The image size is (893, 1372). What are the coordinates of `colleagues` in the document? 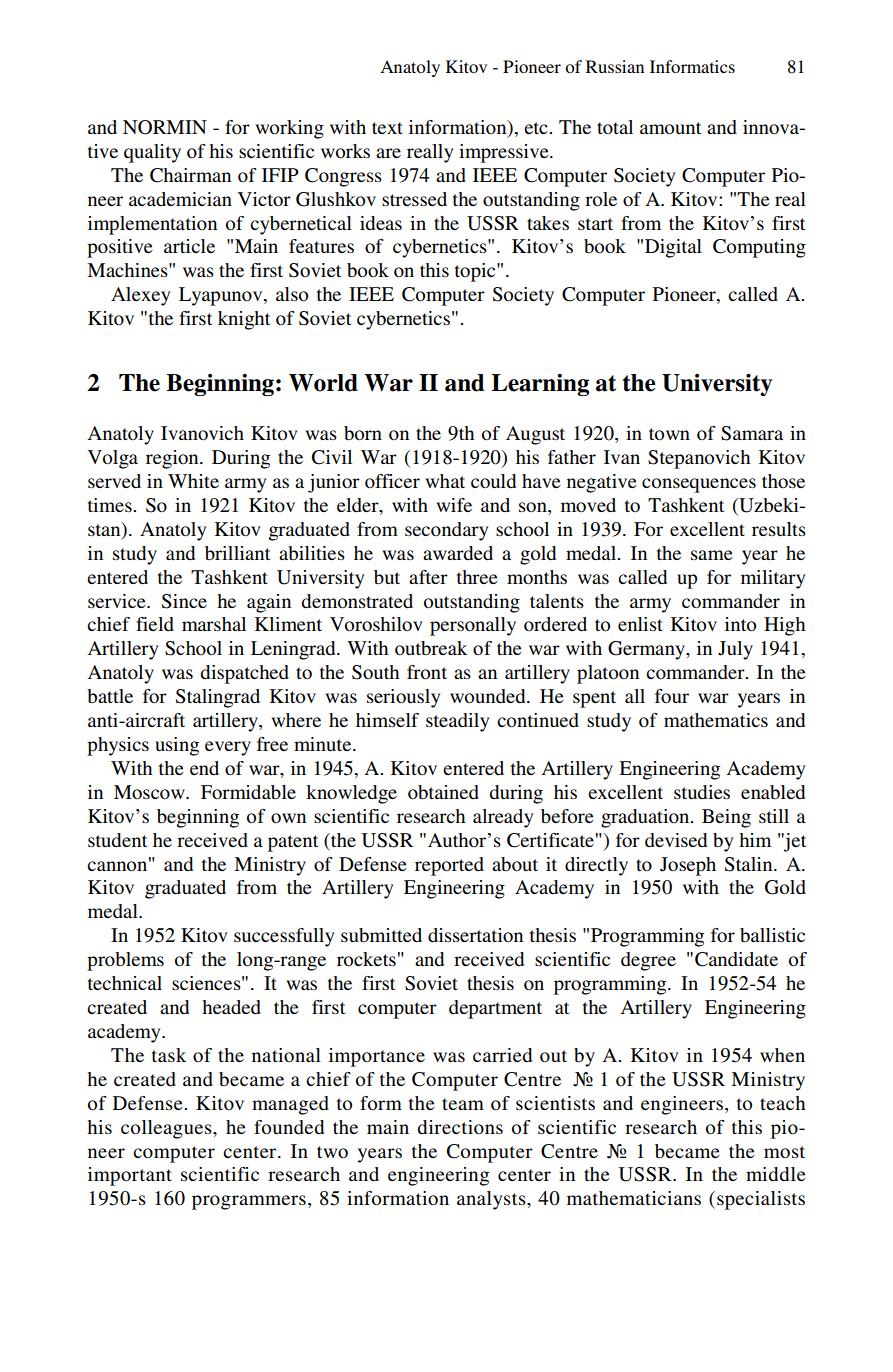 It's located at (167, 1129).
